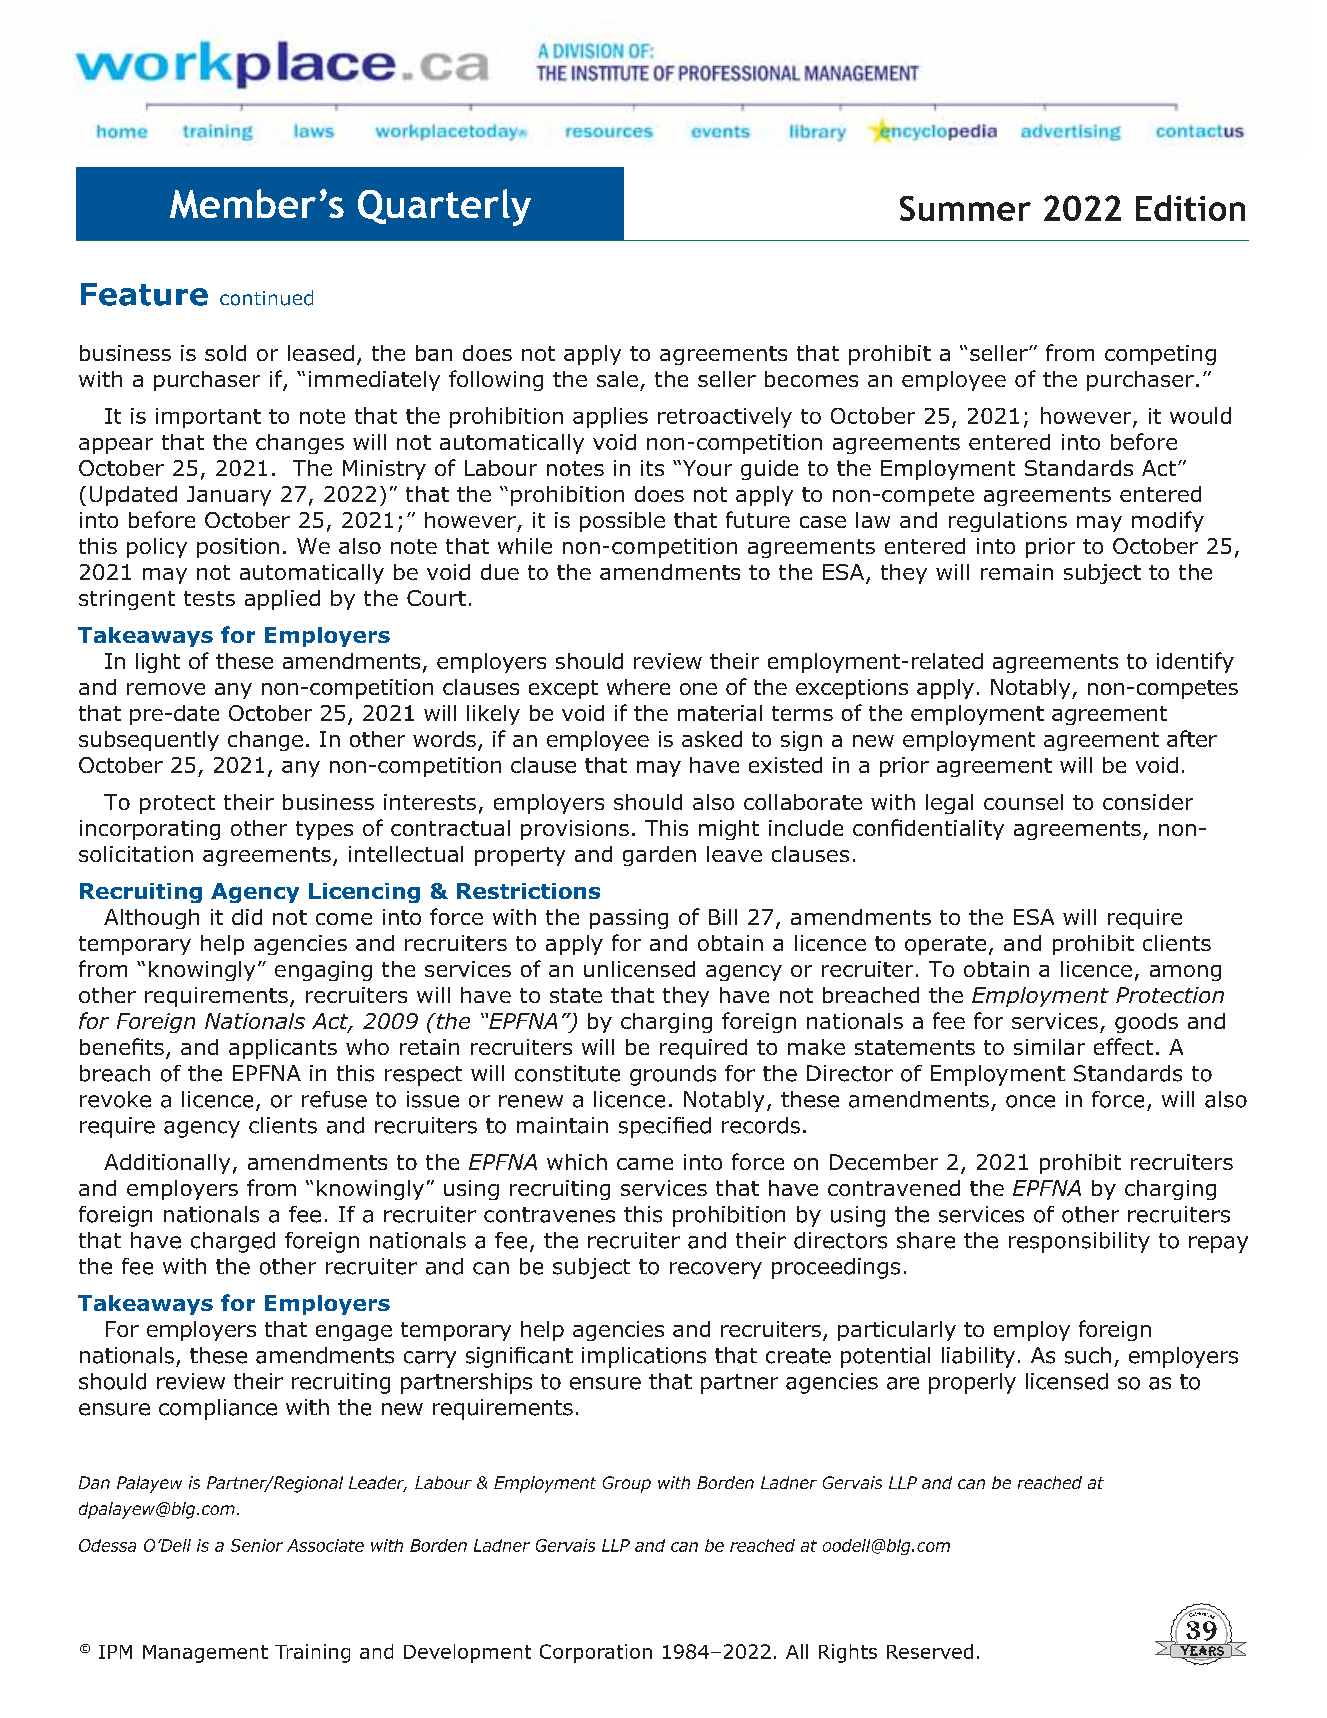 This document has width=1327, height=1718. I want to click on continued, so click(266, 298).
